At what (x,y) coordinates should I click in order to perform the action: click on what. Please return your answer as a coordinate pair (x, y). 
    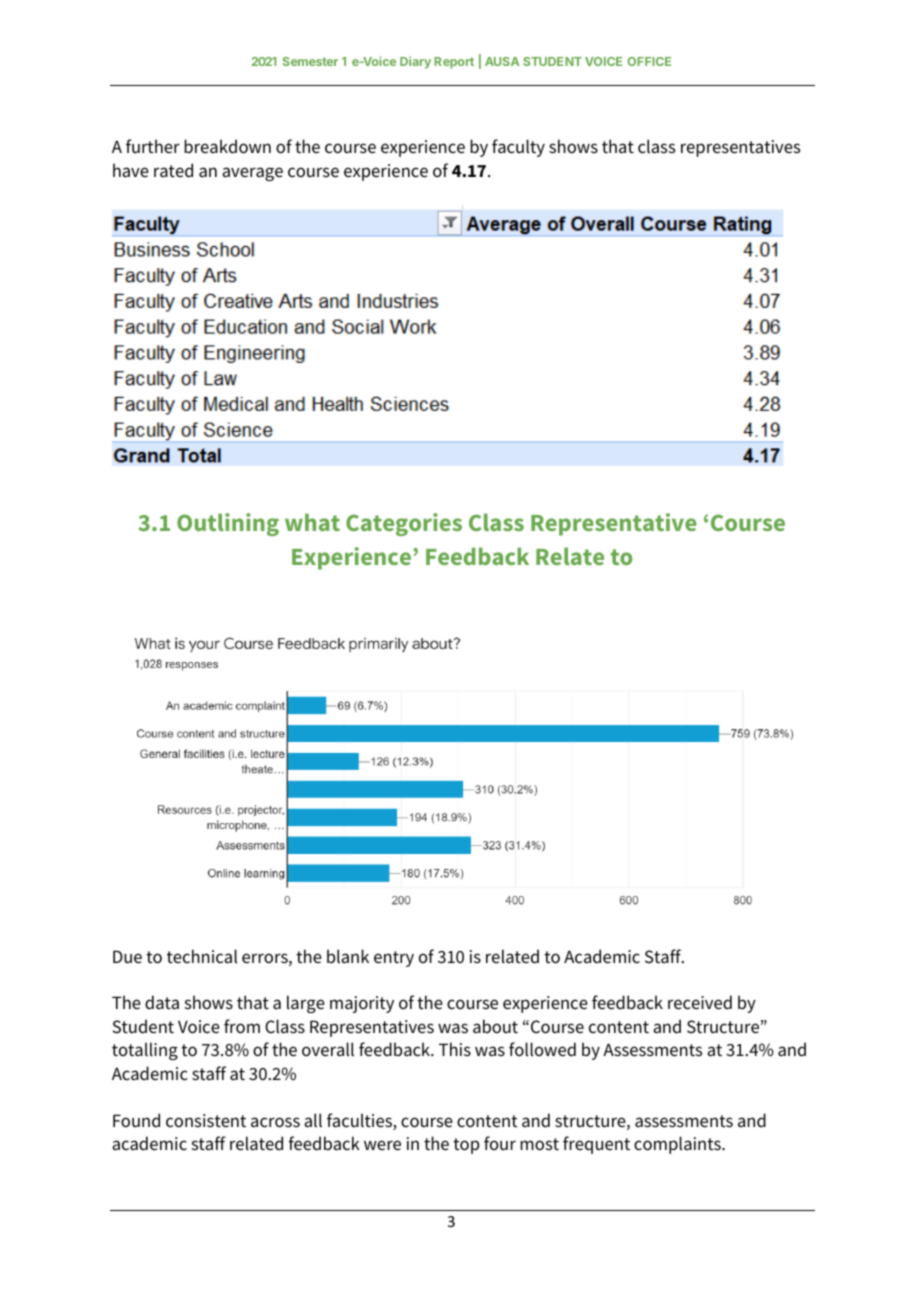
    Looking at the image, I should click on (312, 522).
